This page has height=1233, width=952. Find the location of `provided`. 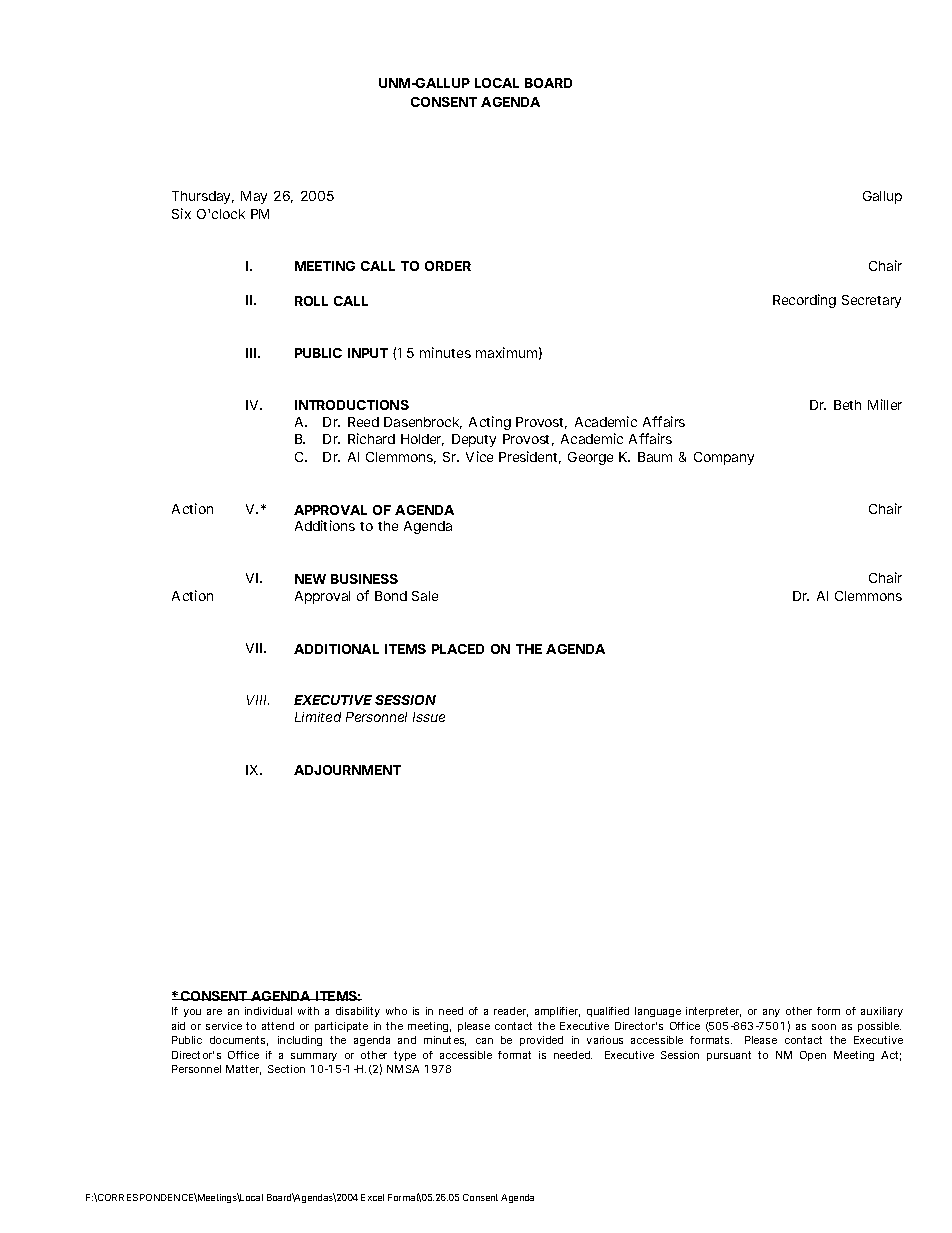

provided is located at coordinates (541, 1041).
